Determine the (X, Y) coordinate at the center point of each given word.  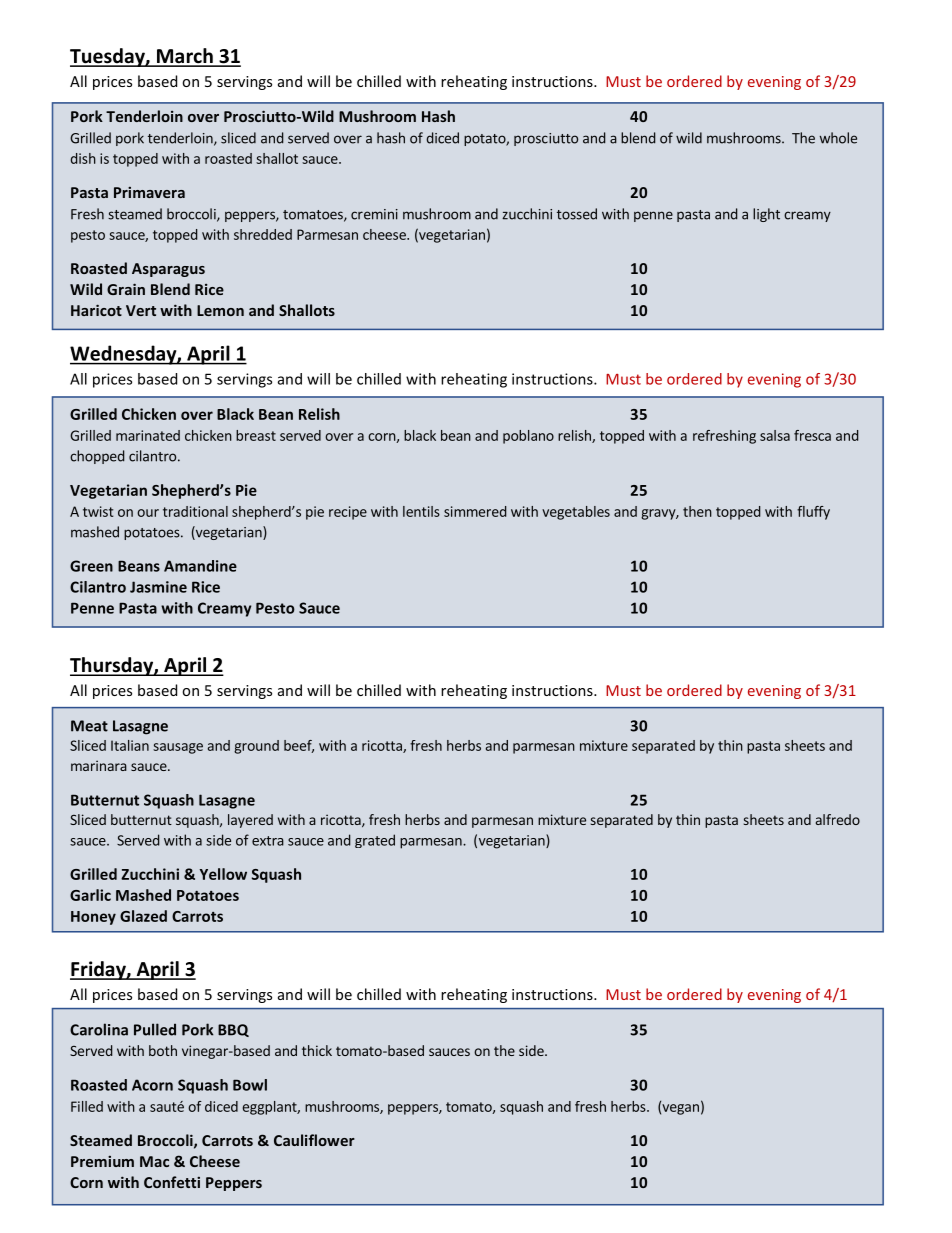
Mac (154, 1161)
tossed (577, 214)
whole (838, 138)
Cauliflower (314, 1140)
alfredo (838, 819)
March (185, 57)
